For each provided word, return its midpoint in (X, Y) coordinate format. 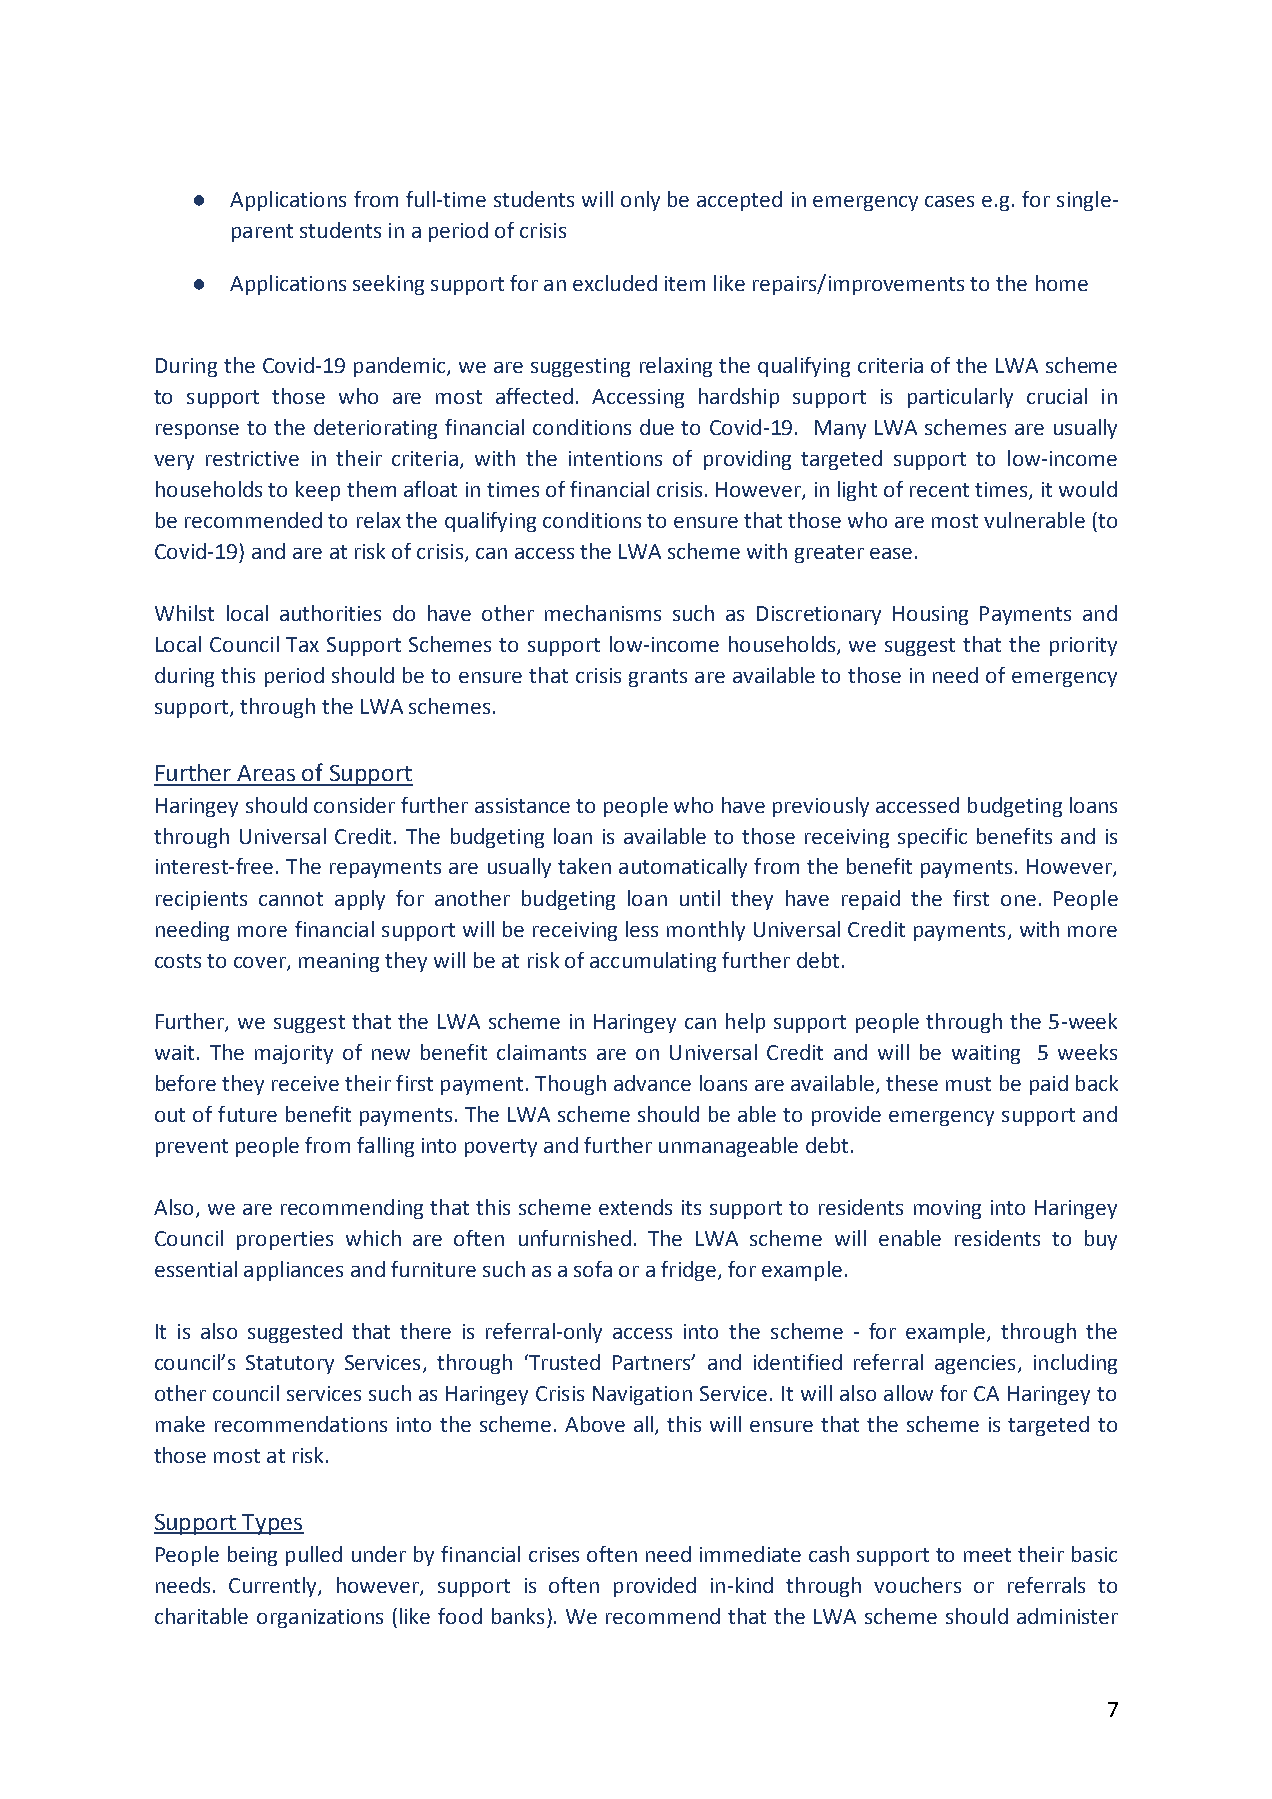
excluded (615, 283)
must (968, 1084)
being (252, 1556)
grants (658, 678)
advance (652, 1083)
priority (1083, 646)
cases (949, 201)
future (247, 1114)
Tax (302, 644)
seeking (388, 285)
